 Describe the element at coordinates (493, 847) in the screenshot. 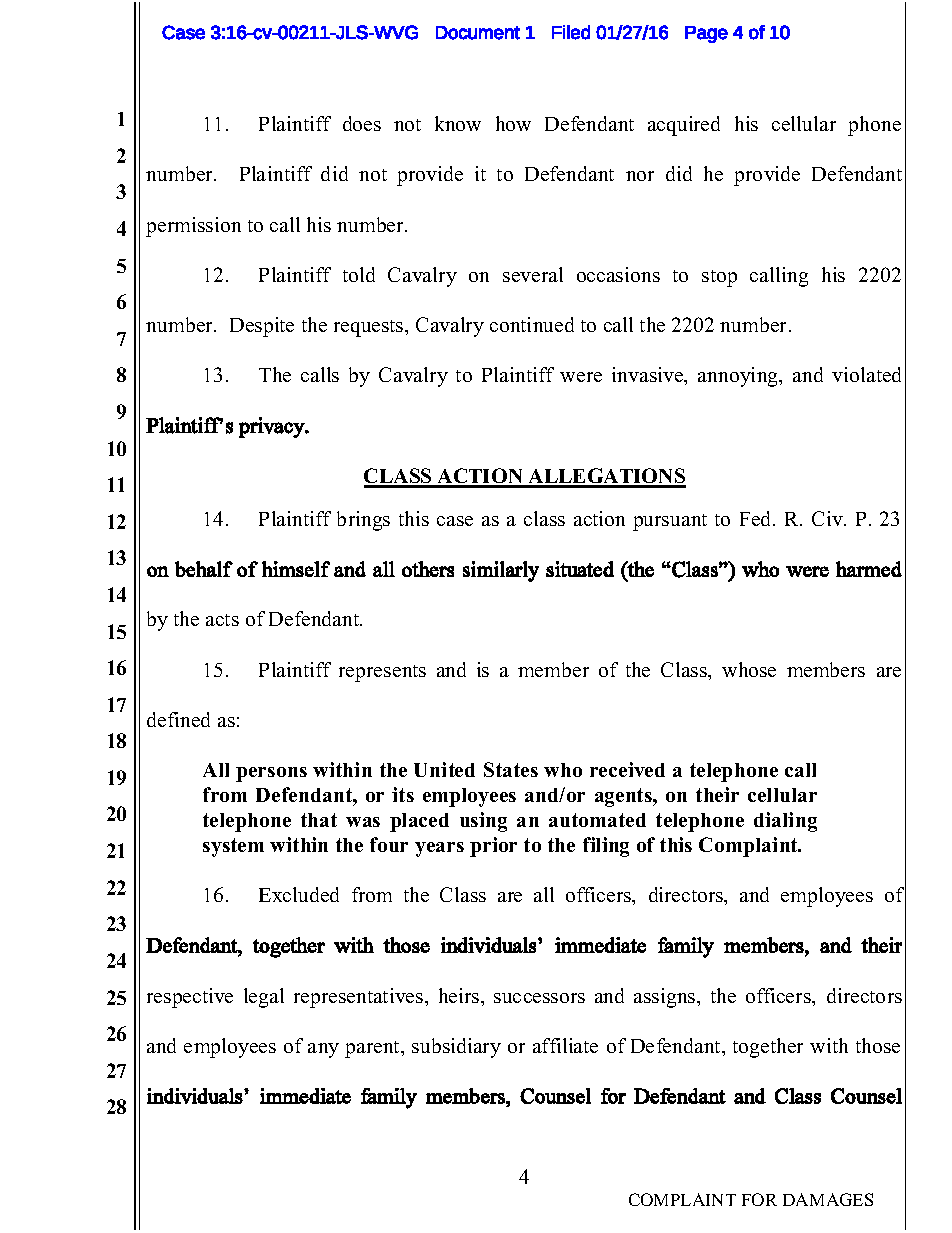

I see `prior` at that location.
